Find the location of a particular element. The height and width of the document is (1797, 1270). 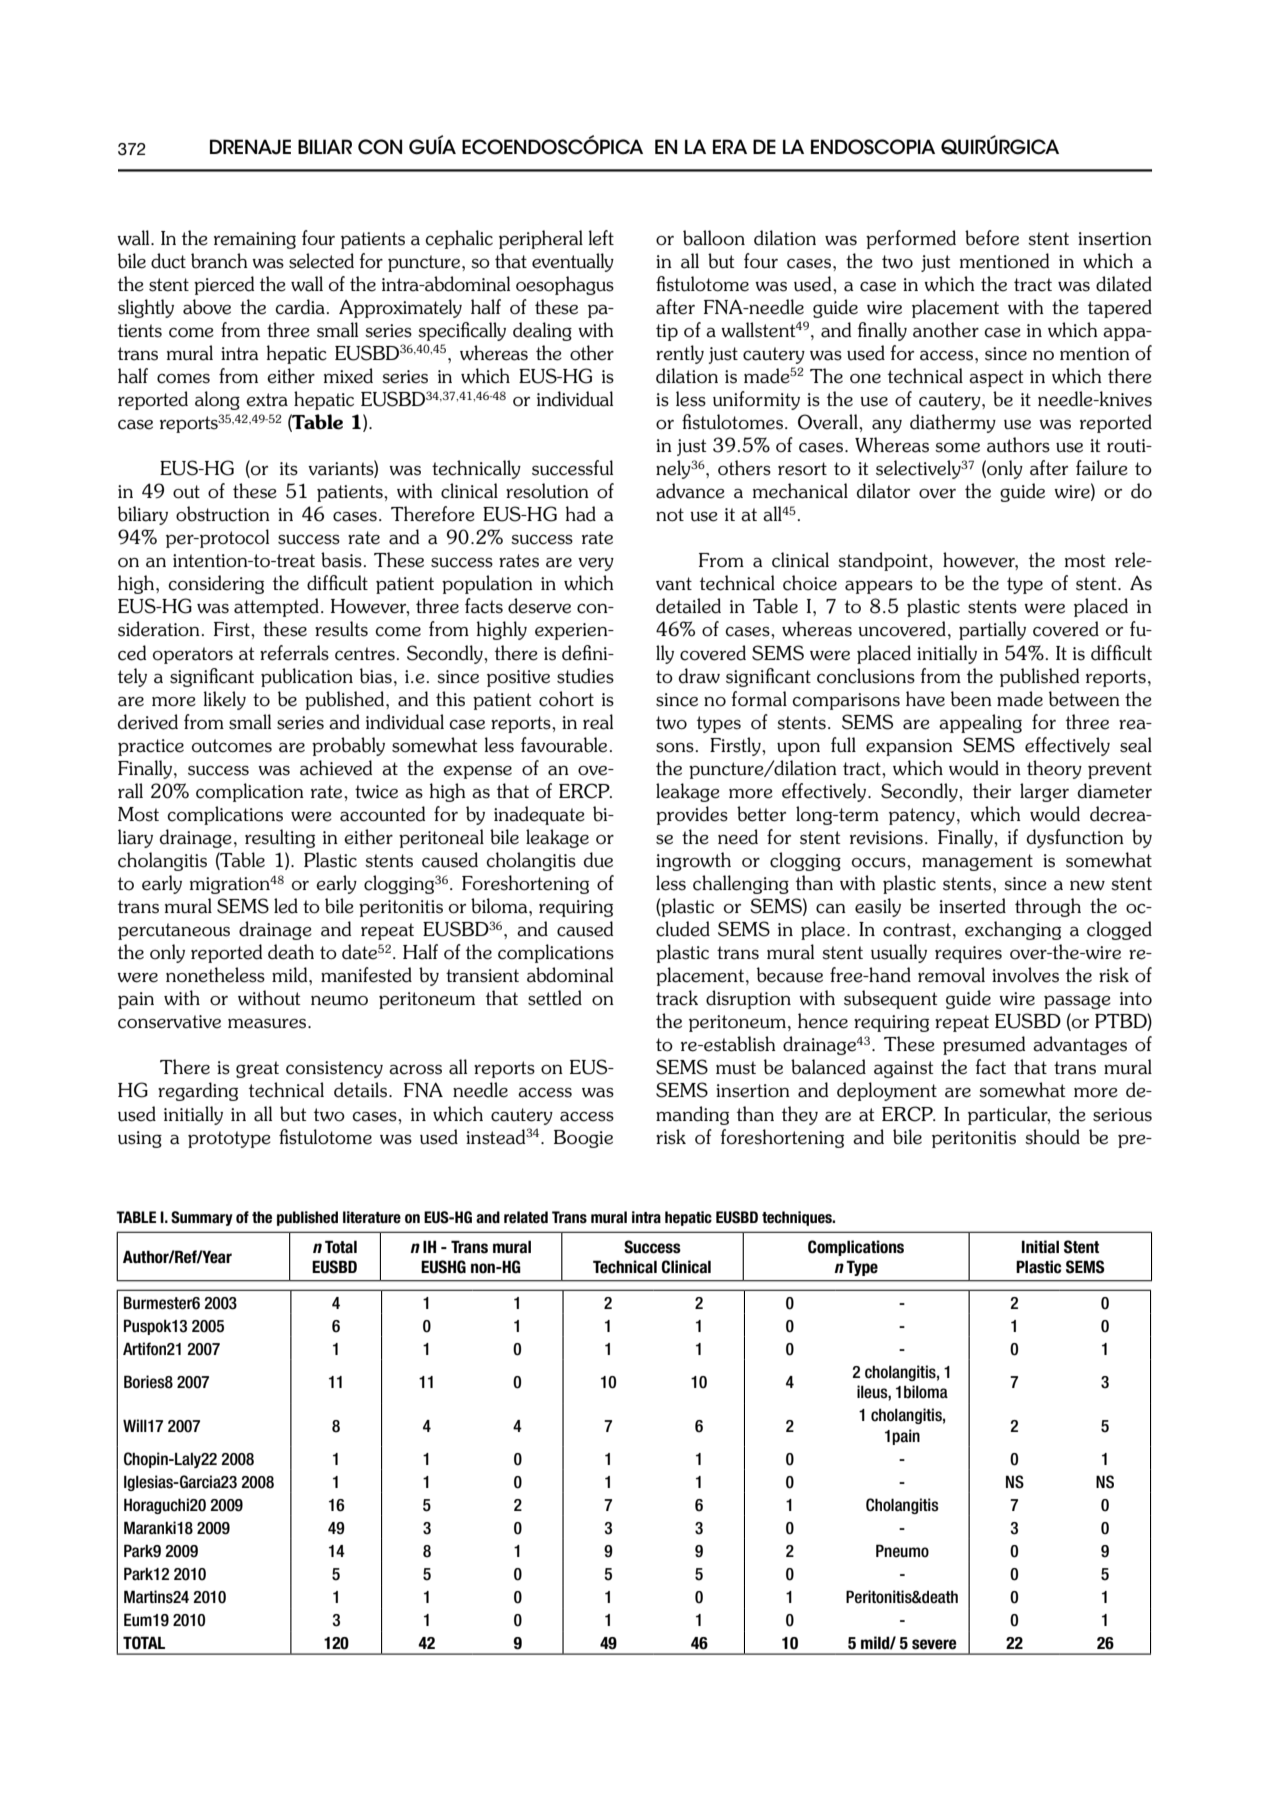

pierced is located at coordinates (224, 285).
